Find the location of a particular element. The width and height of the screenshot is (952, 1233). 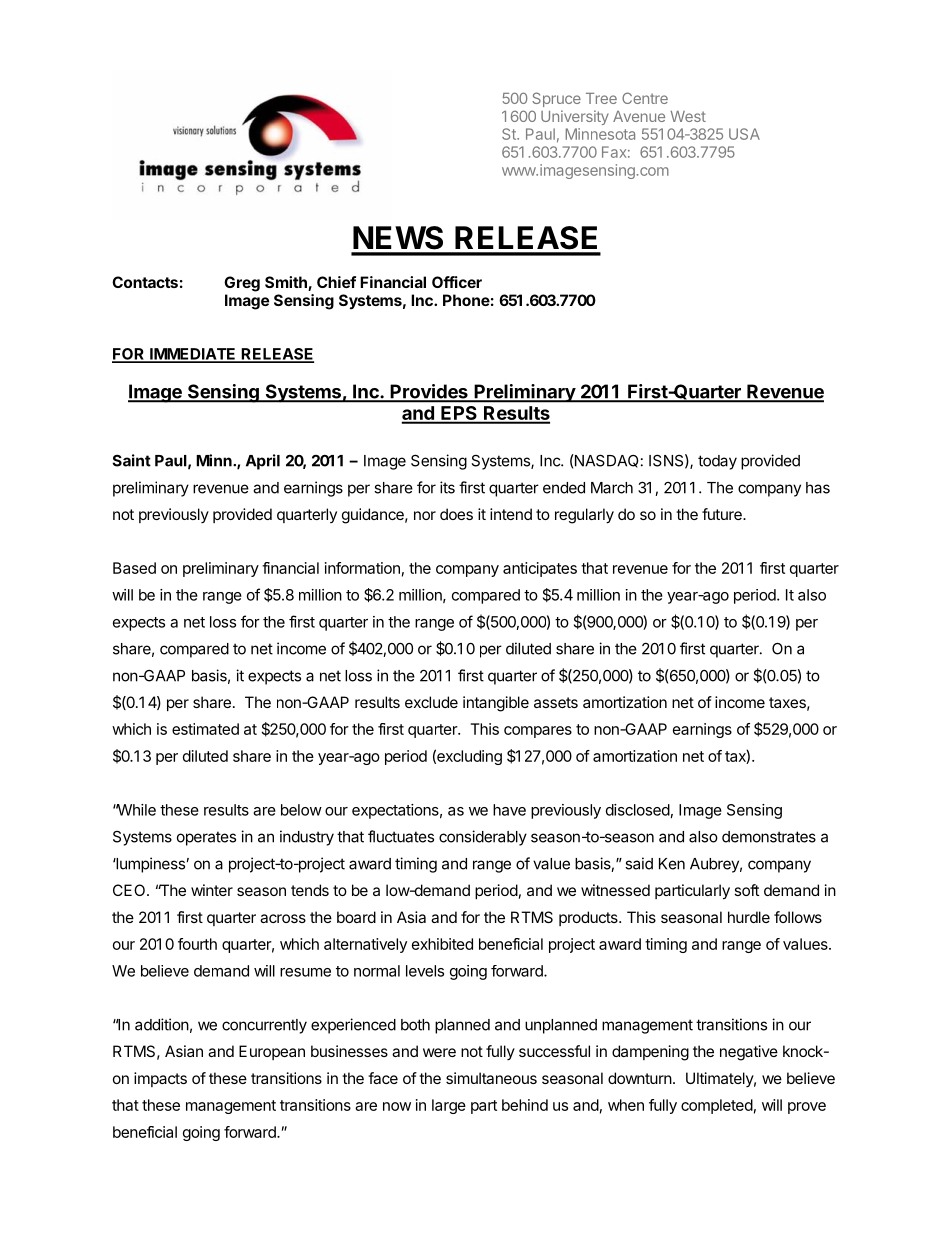

IMMEDIATE is located at coordinates (193, 355).
